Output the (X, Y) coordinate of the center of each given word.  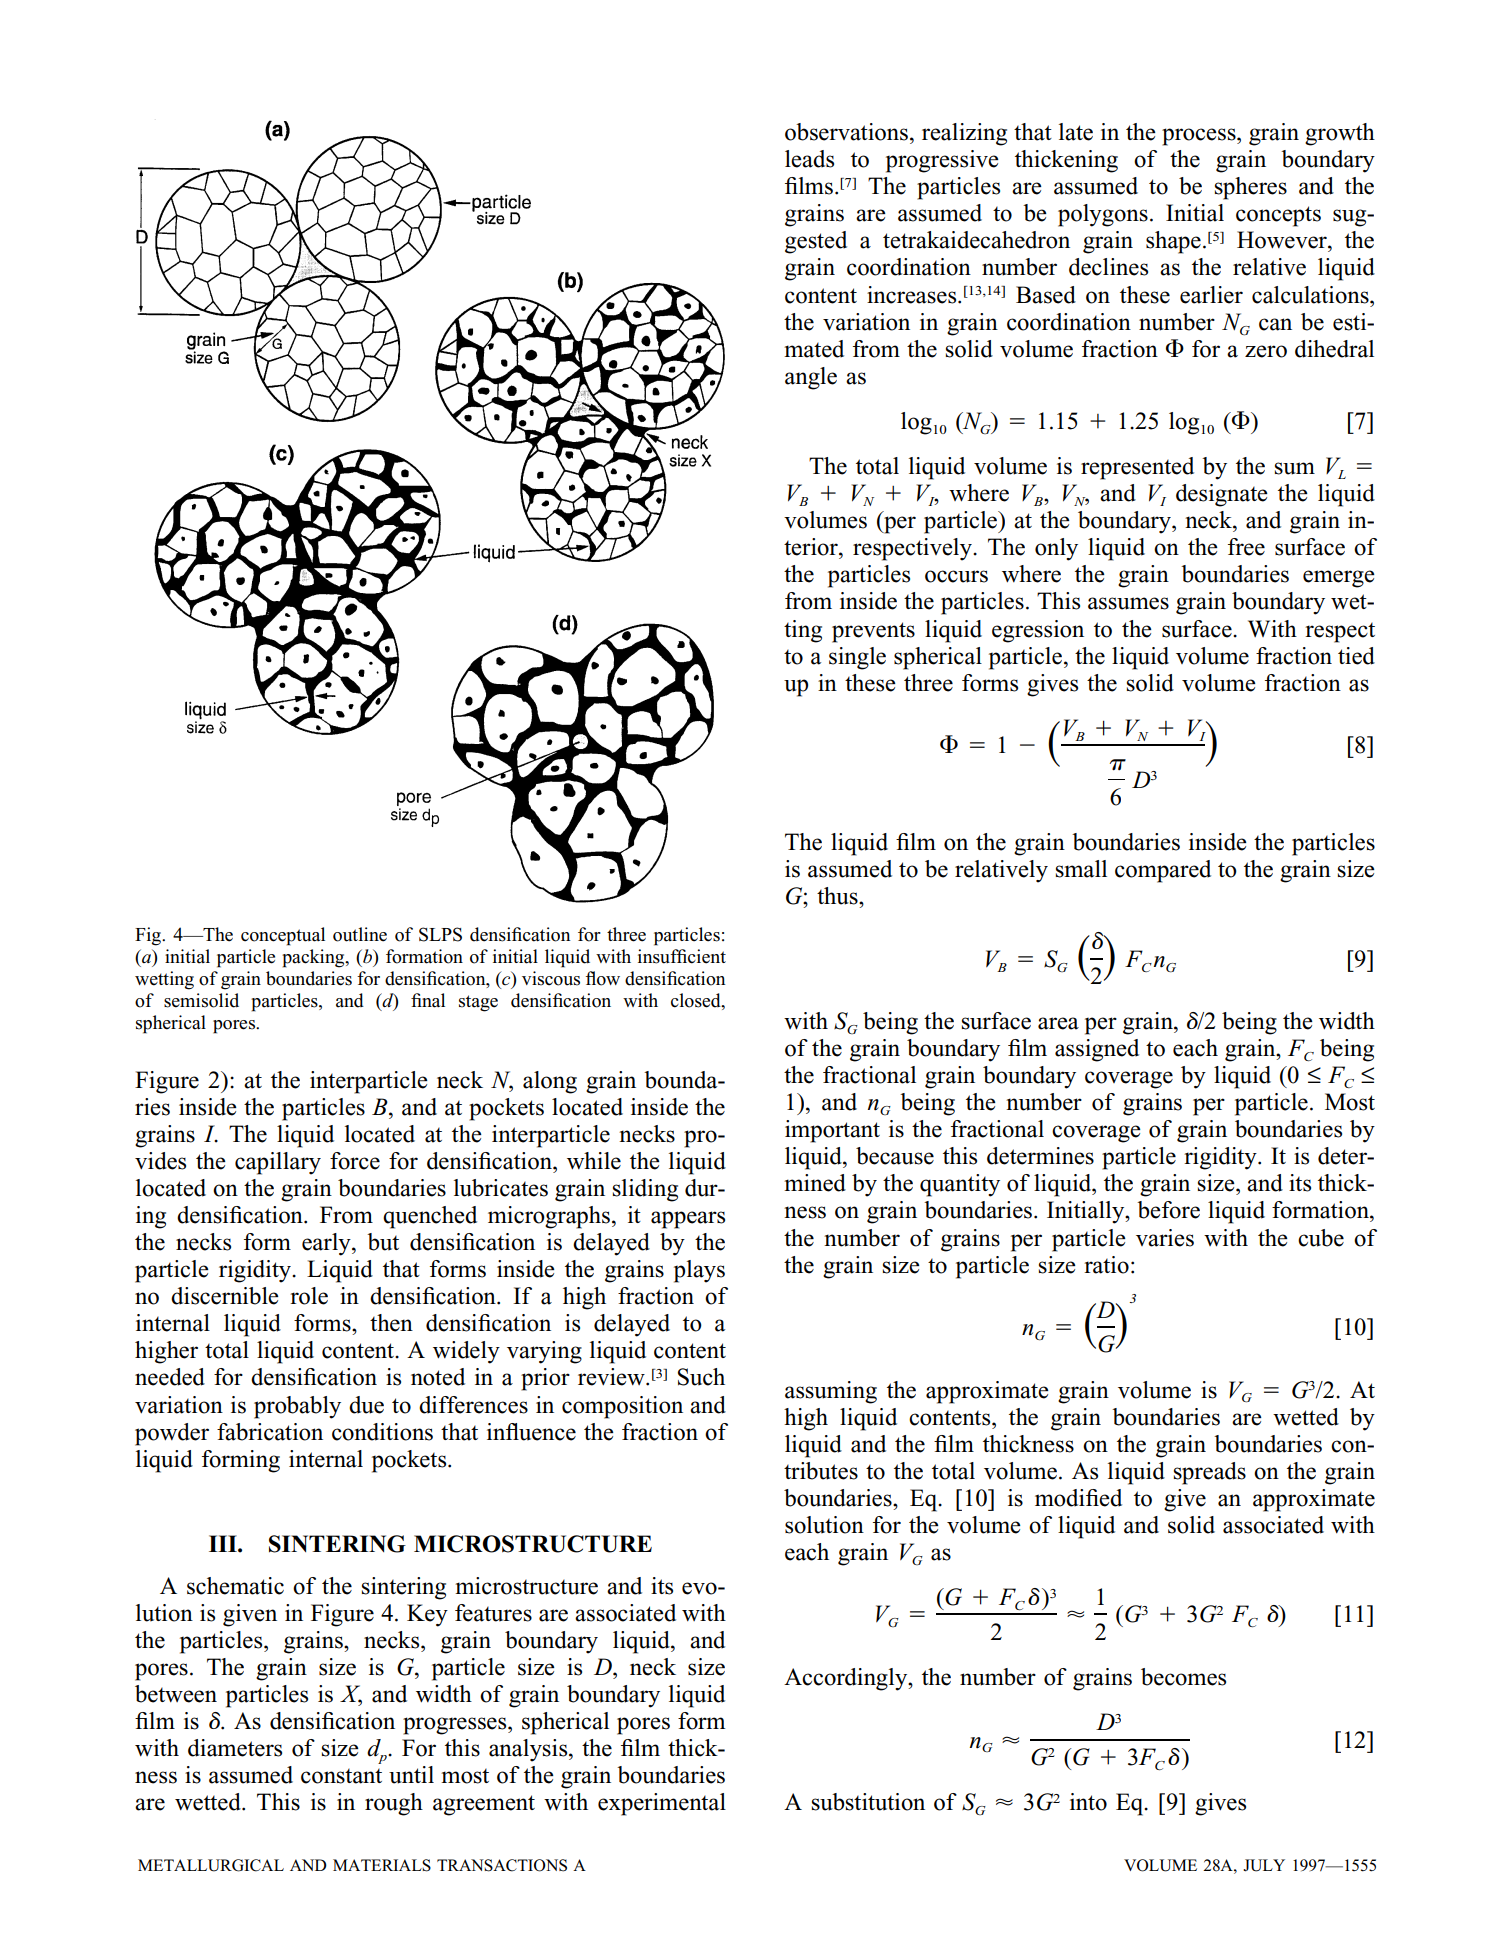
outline (360, 934)
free (1246, 547)
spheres (1251, 188)
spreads (1210, 1473)
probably (297, 1407)
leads (809, 159)
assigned (1097, 1050)
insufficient (682, 956)
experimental (662, 1804)
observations (846, 132)
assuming (831, 1392)
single (857, 658)
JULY (1264, 1865)
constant (341, 1776)
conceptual (283, 936)
